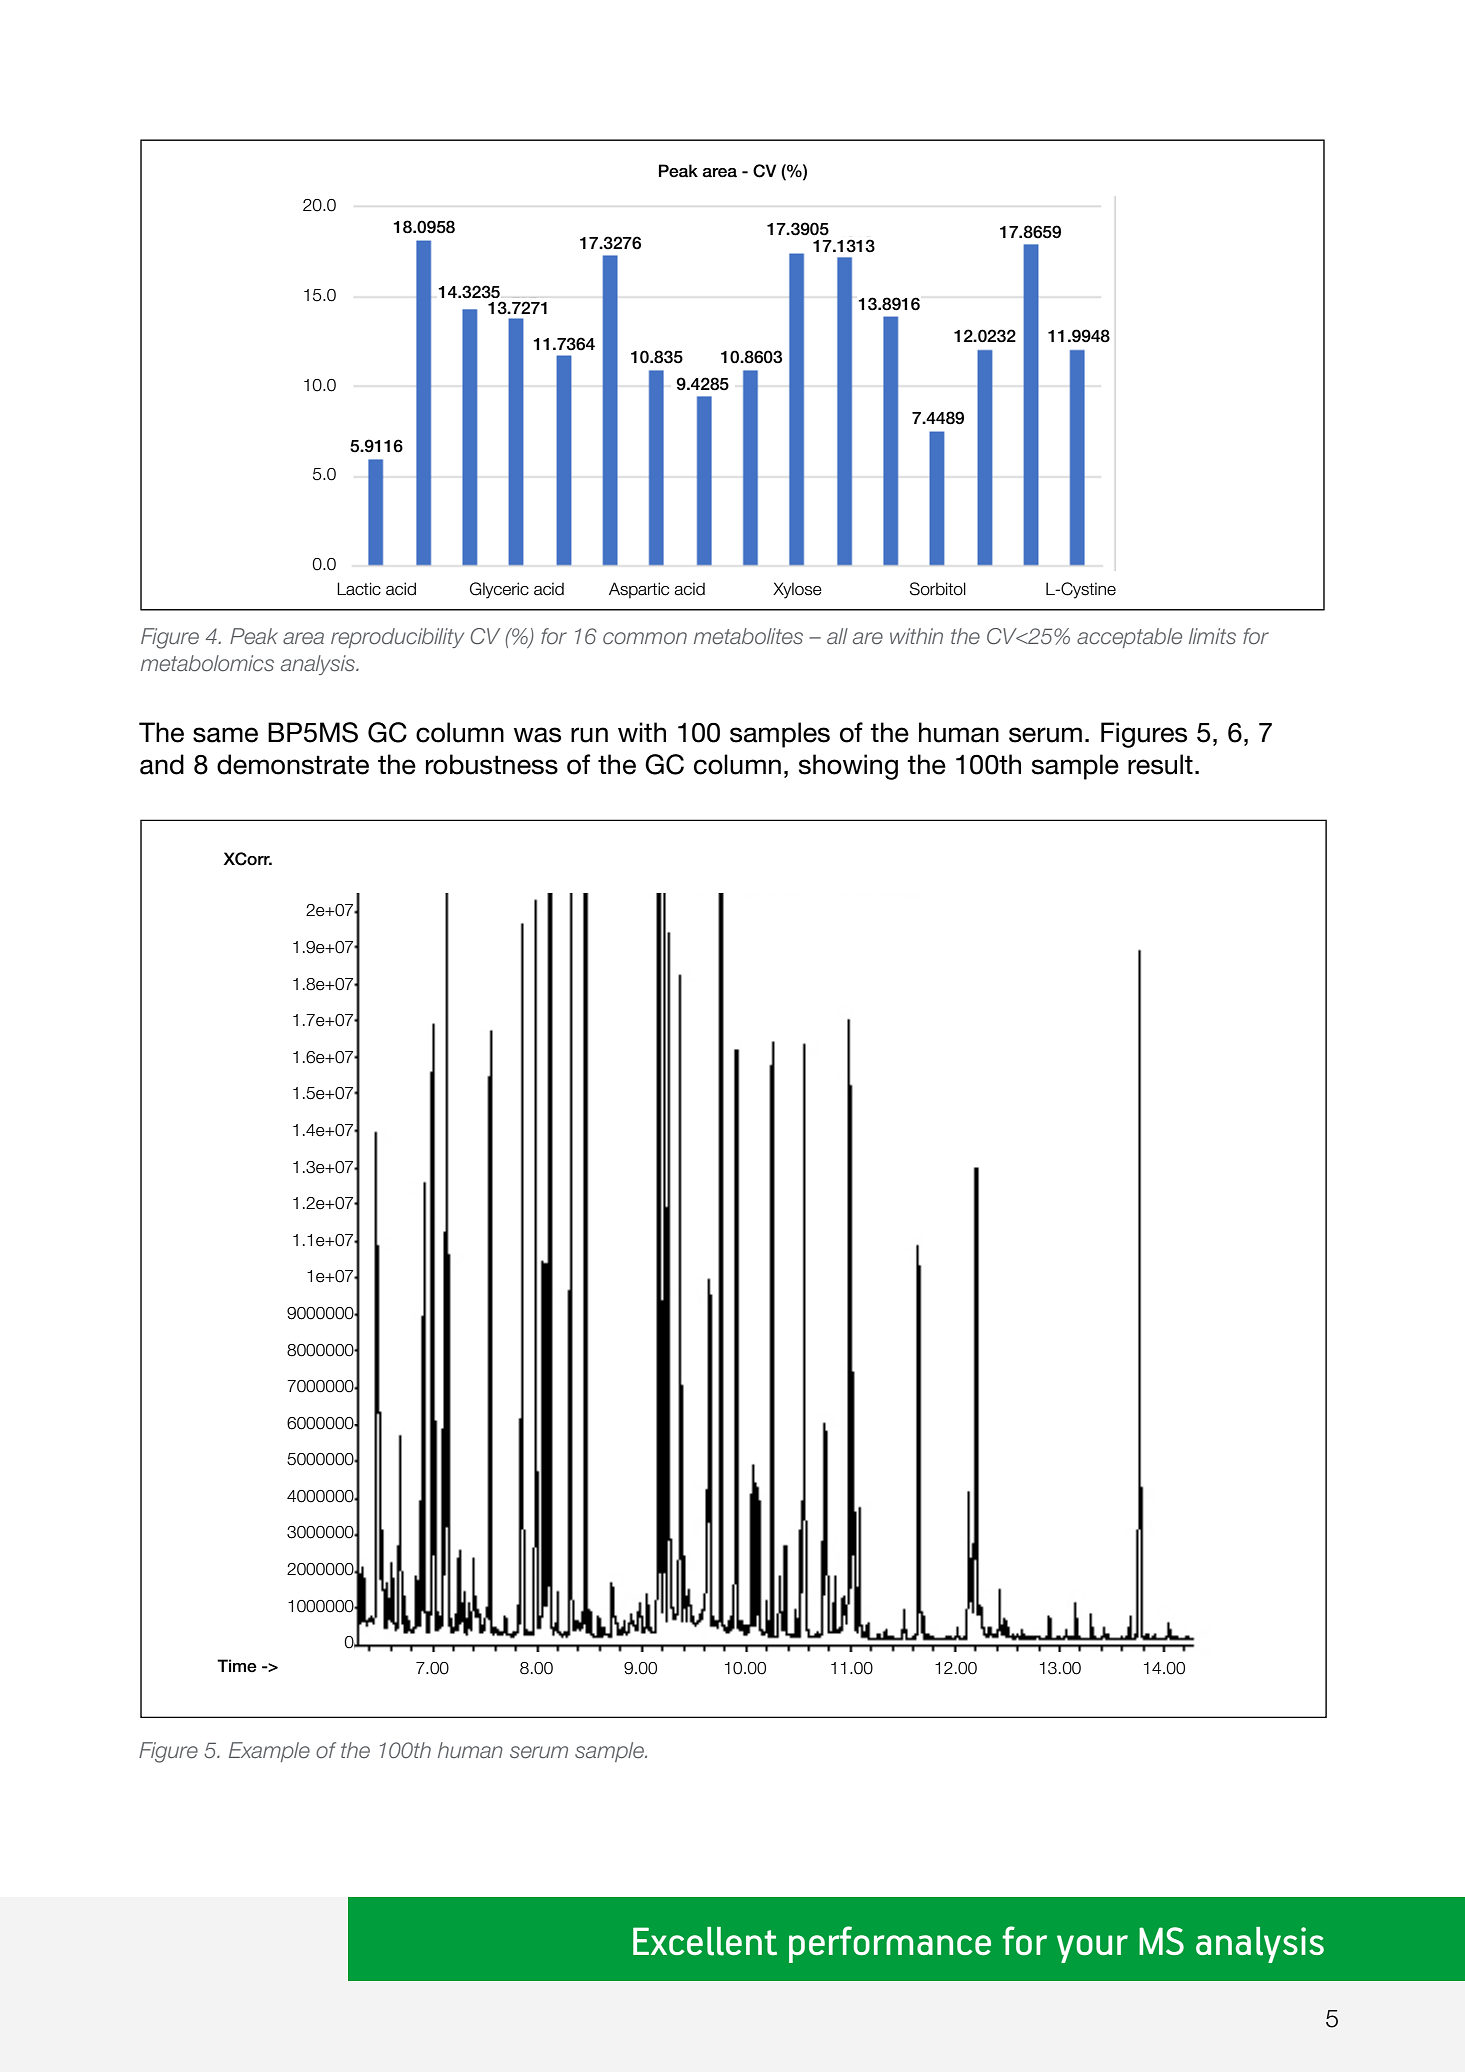 The width and height of the screenshot is (1465, 2072). I want to click on showing, so click(848, 767).
